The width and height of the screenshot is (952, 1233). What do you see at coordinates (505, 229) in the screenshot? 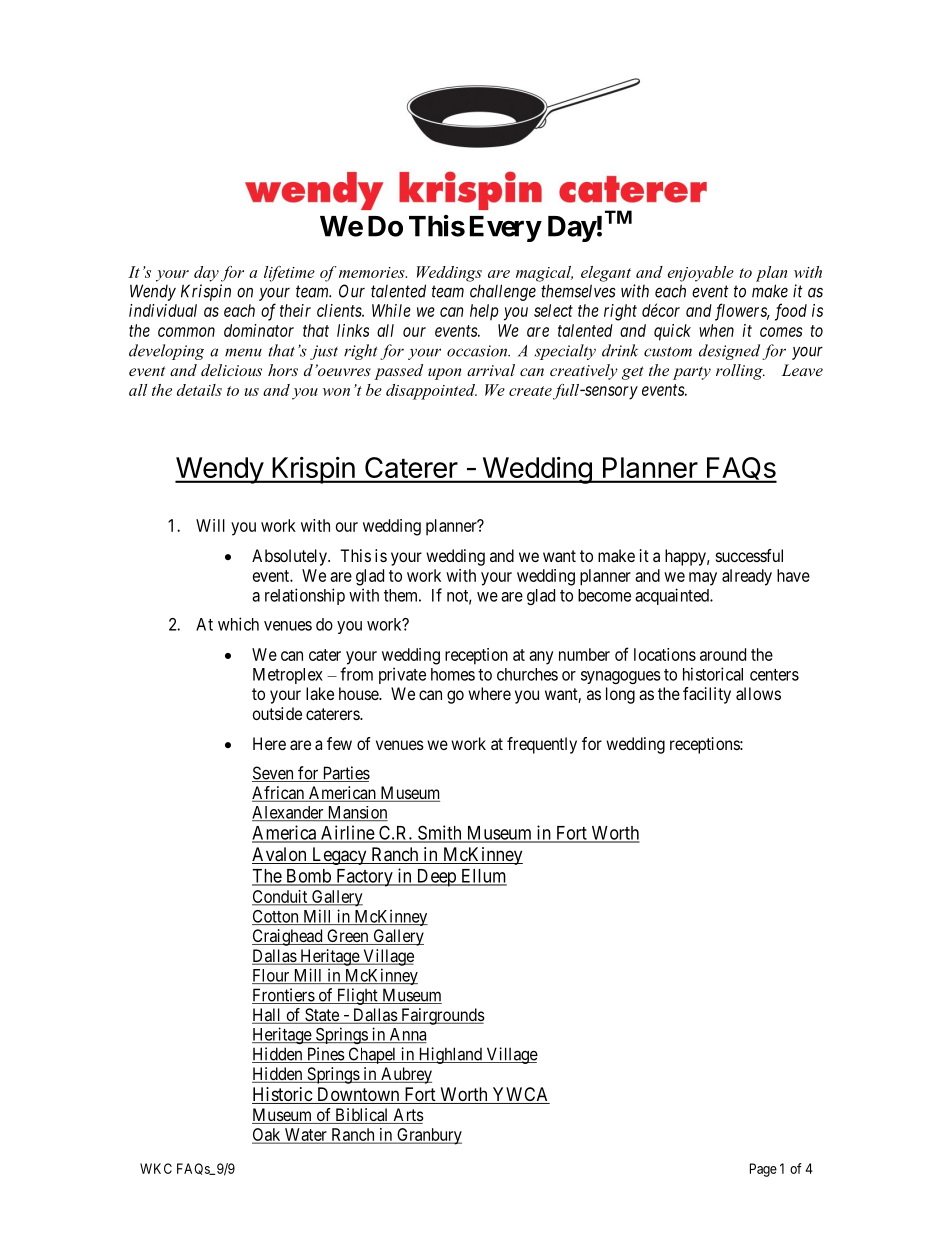
I see `Every` at bounding box center [505, 229].
